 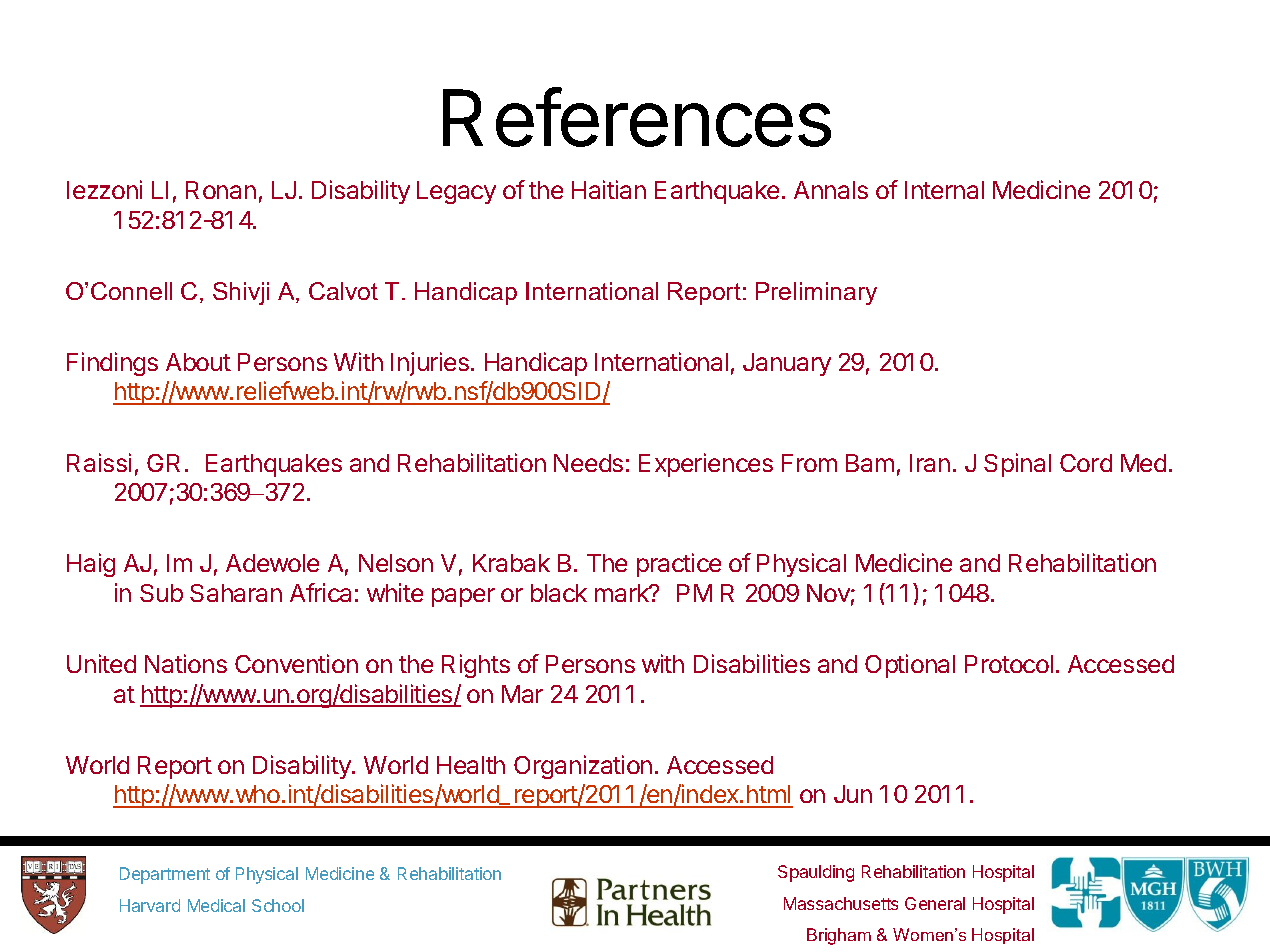 I want to click on References, so click(x=637, y=117).
